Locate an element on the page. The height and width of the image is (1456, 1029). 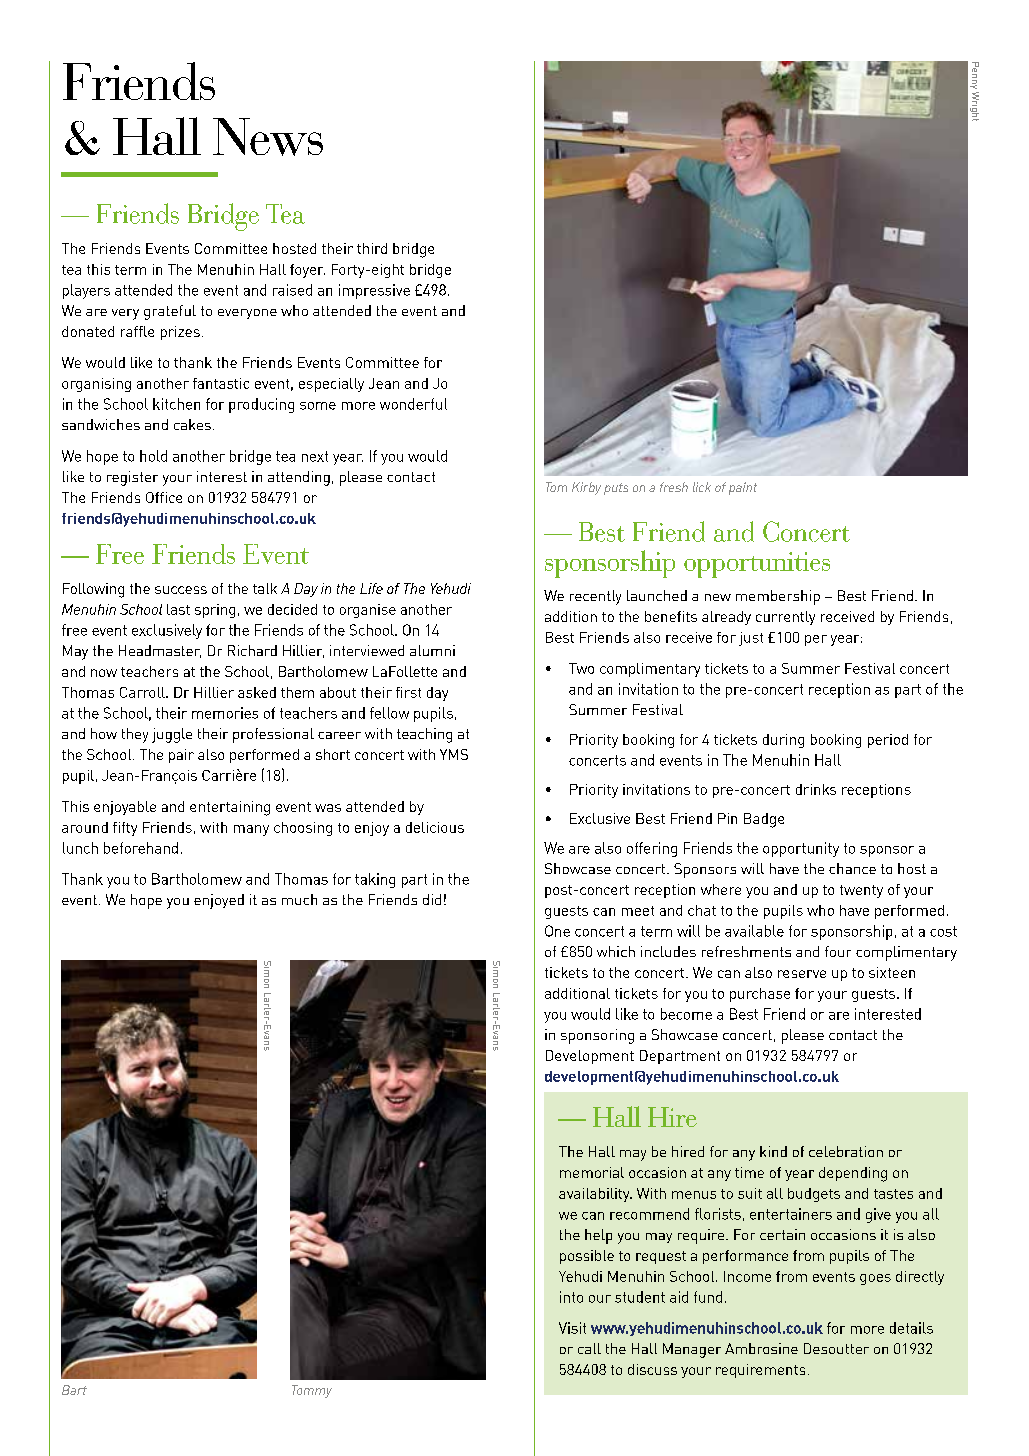
paint is located at coordinates (743, 488).
